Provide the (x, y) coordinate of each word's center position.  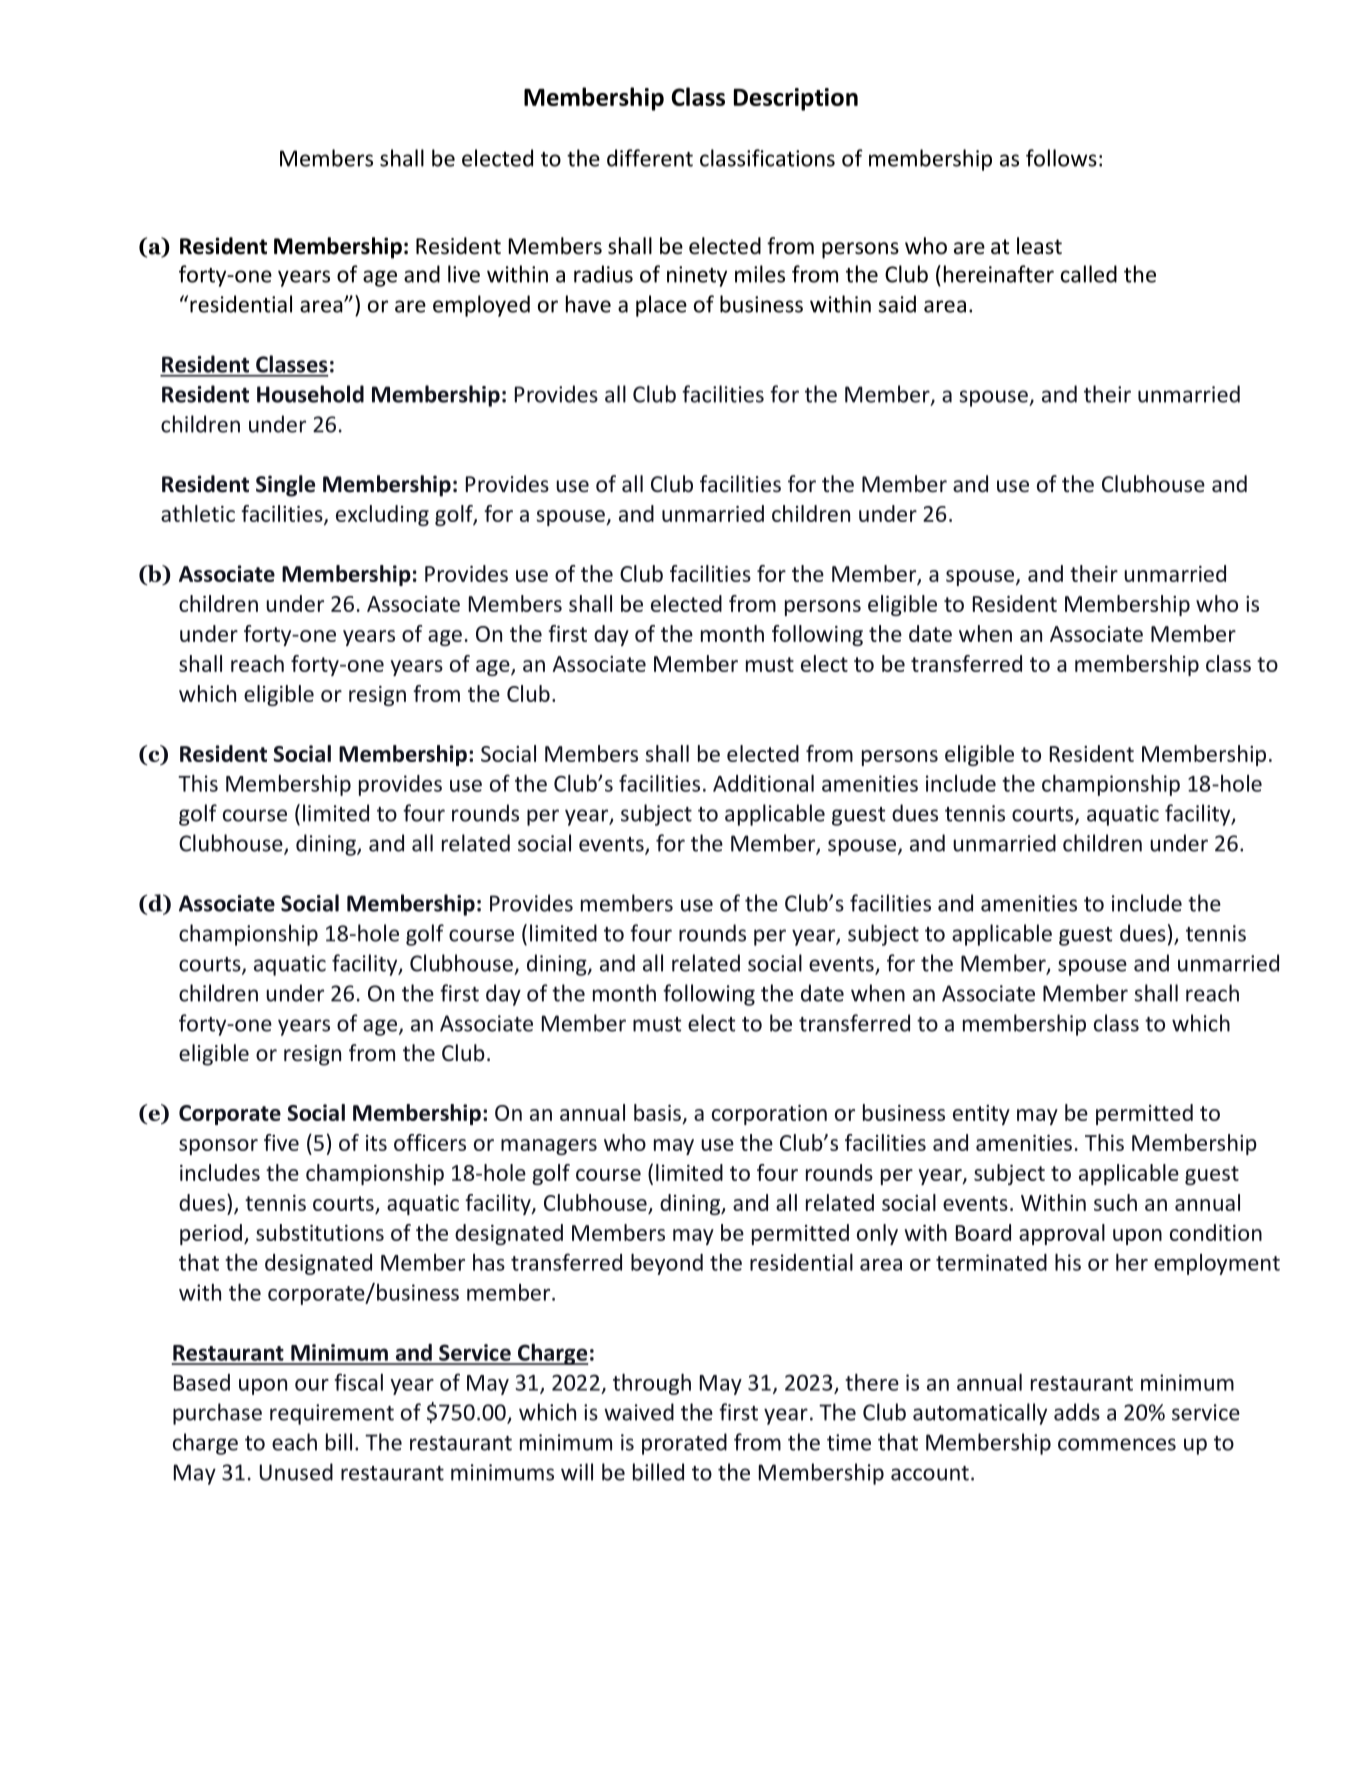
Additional (763, 783)
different (650, 158)
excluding (382, 515)
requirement (332, 1414)
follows (1061, 158)
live (464, 274)
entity (981, 1115)
